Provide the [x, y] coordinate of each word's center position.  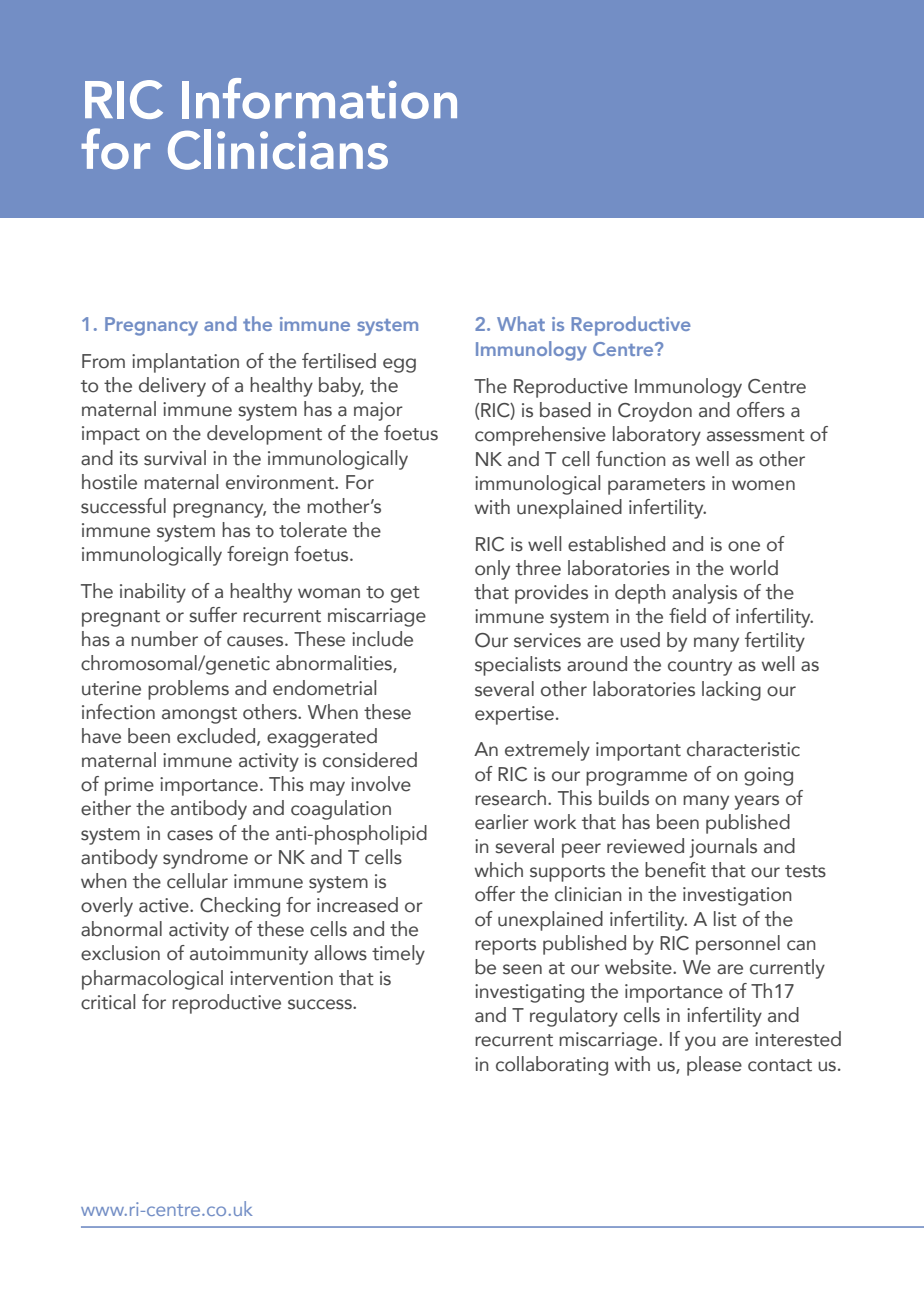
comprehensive [540, 436]
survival [175, 458]
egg [399, 365]
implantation [185, 363]
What [521, 323]
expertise [514, 715]
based [565, 410]
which [499, 870]
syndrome [205, 859]
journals [723, 848]
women [763, 485]
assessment [756, 435]
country [700, 667]
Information [319, 98]
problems [188, 690]
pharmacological [152, 980]
